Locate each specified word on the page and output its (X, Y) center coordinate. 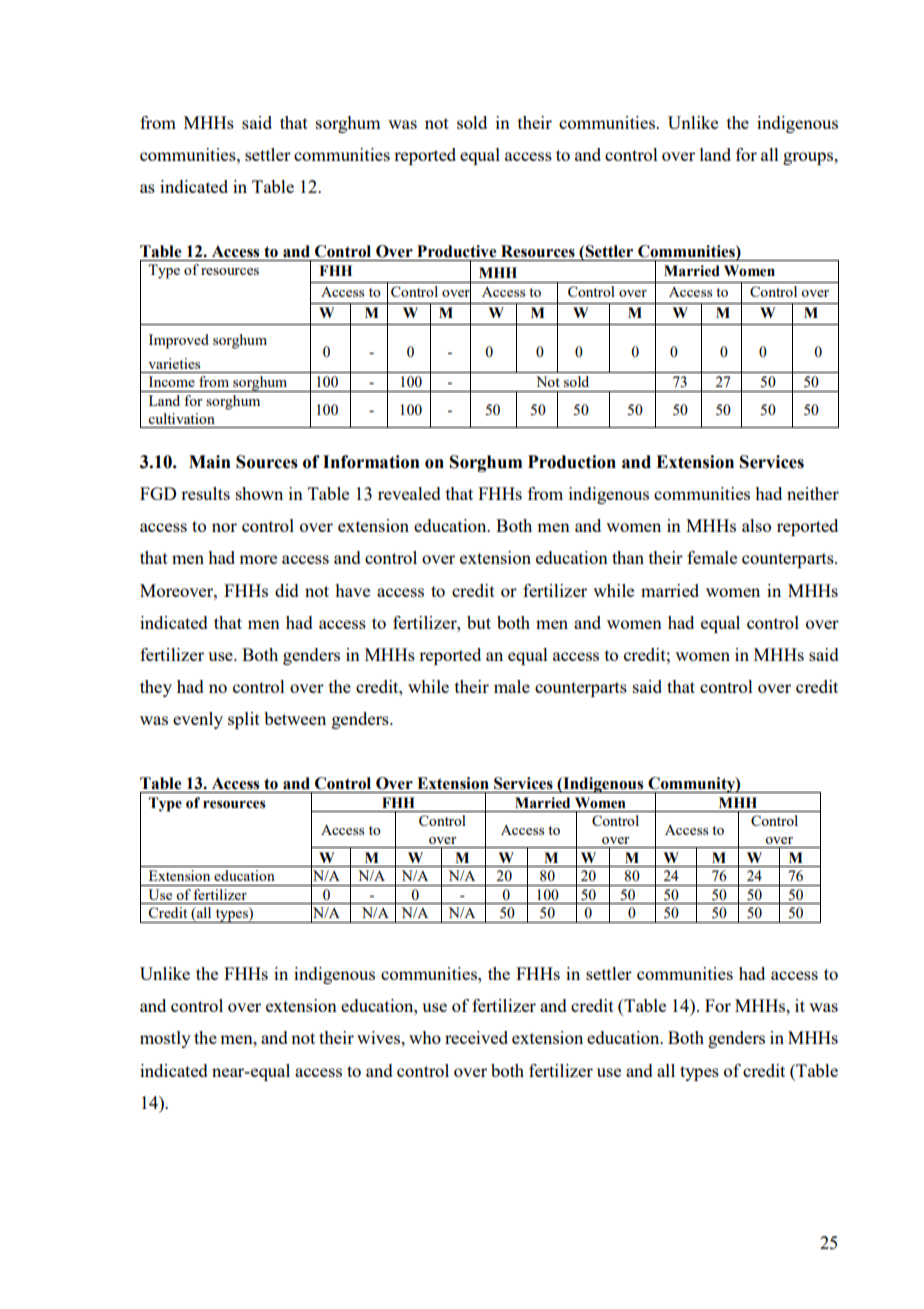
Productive (456, 251)
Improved (179, 341)
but (479, 622)
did (287, 590)
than (628, 557)
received (476, 1037)
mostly (165, 1039)
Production (572, 462)
